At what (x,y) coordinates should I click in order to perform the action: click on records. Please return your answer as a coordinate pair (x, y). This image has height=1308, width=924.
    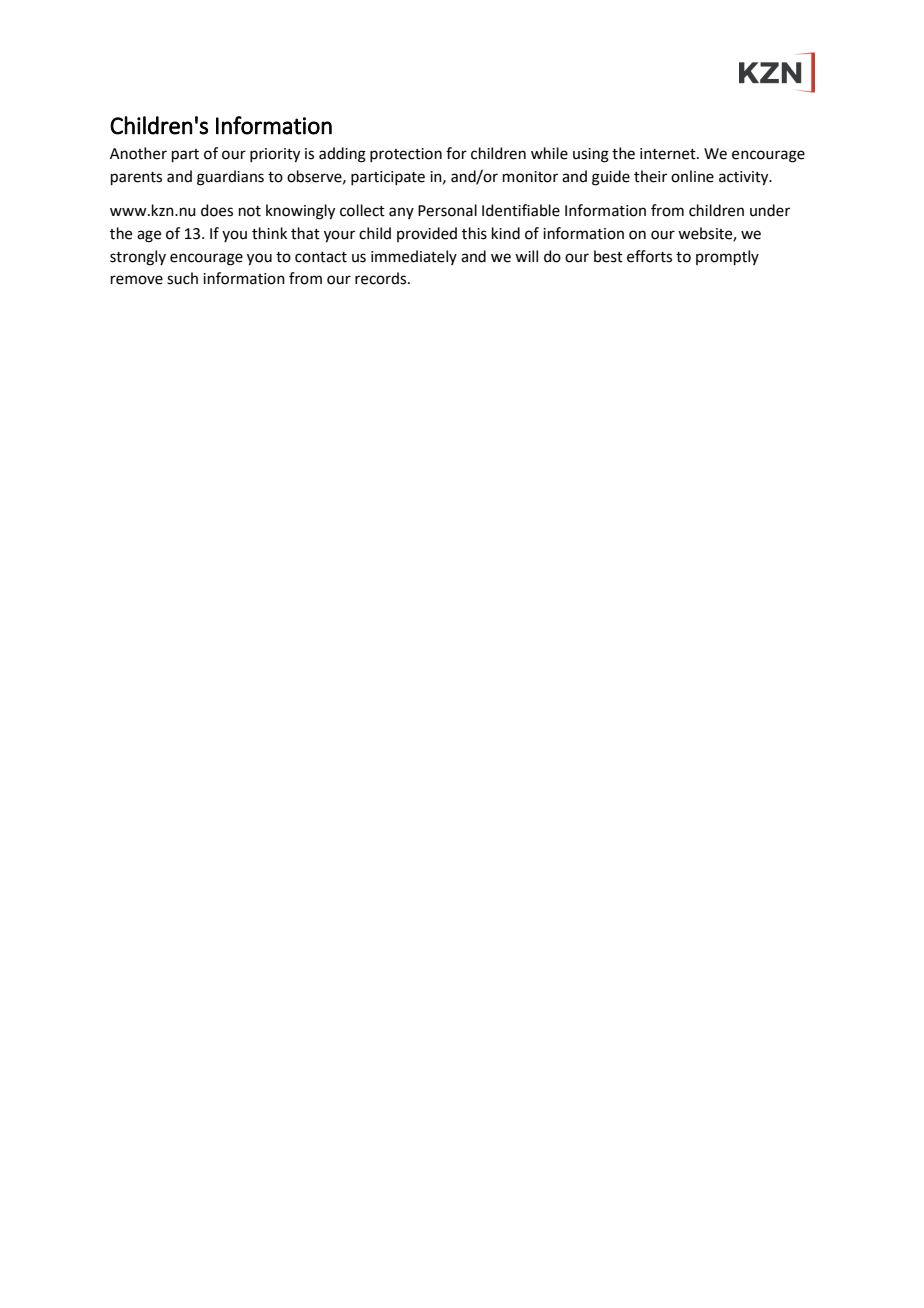
    Looking at the image, I should click on (382, 278).
